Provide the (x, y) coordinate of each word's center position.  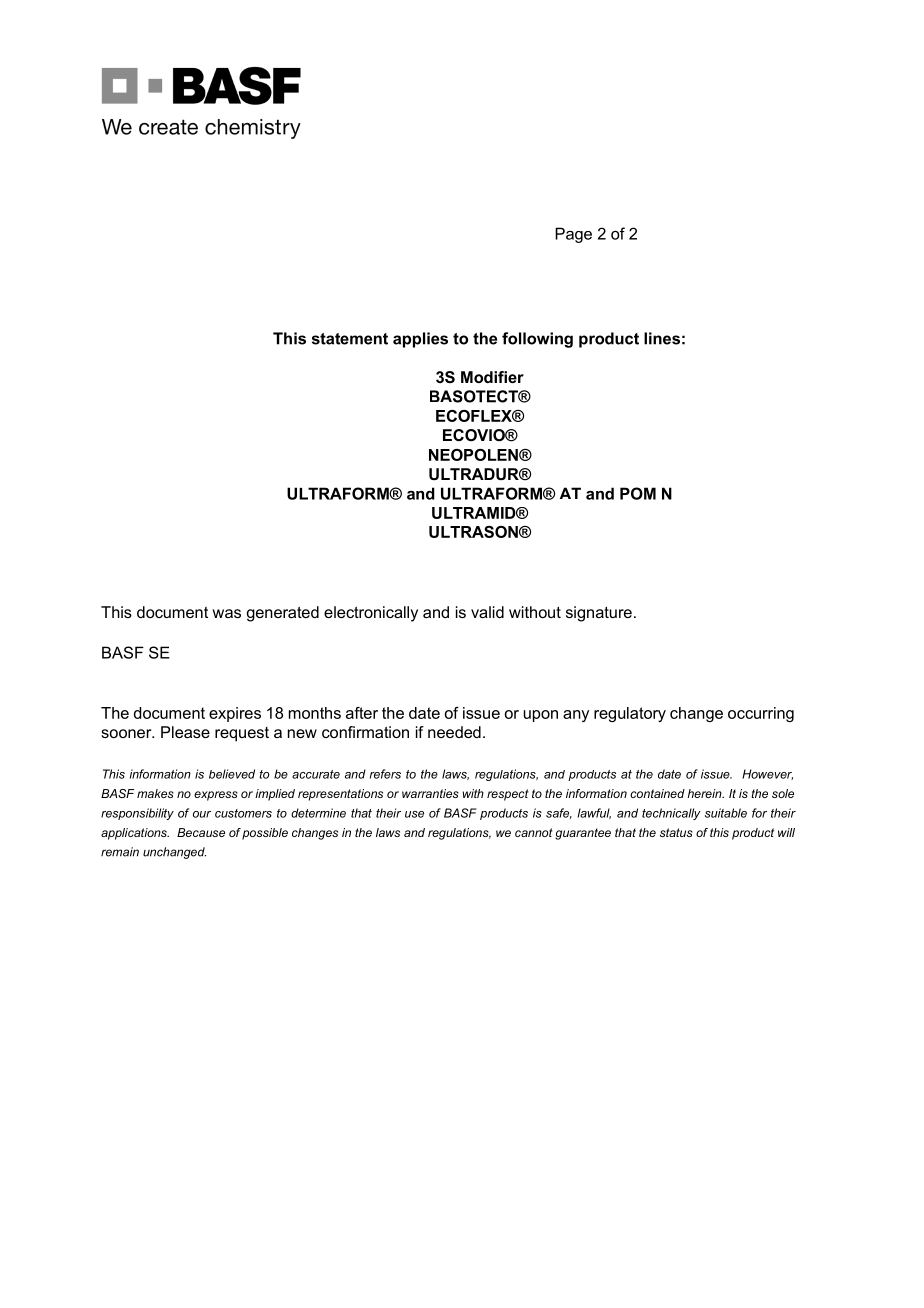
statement (350, 339)
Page (573, 235)
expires (235, 714)
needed (454, 732)
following (537, 340)
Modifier (492, 377)
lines (662, 338)
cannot (534, 832)
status (676, 832)
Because (201, 832)
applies (420, 340)
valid (487, 612)
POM (638, 493)
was (227, 613)
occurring (761, 714)
